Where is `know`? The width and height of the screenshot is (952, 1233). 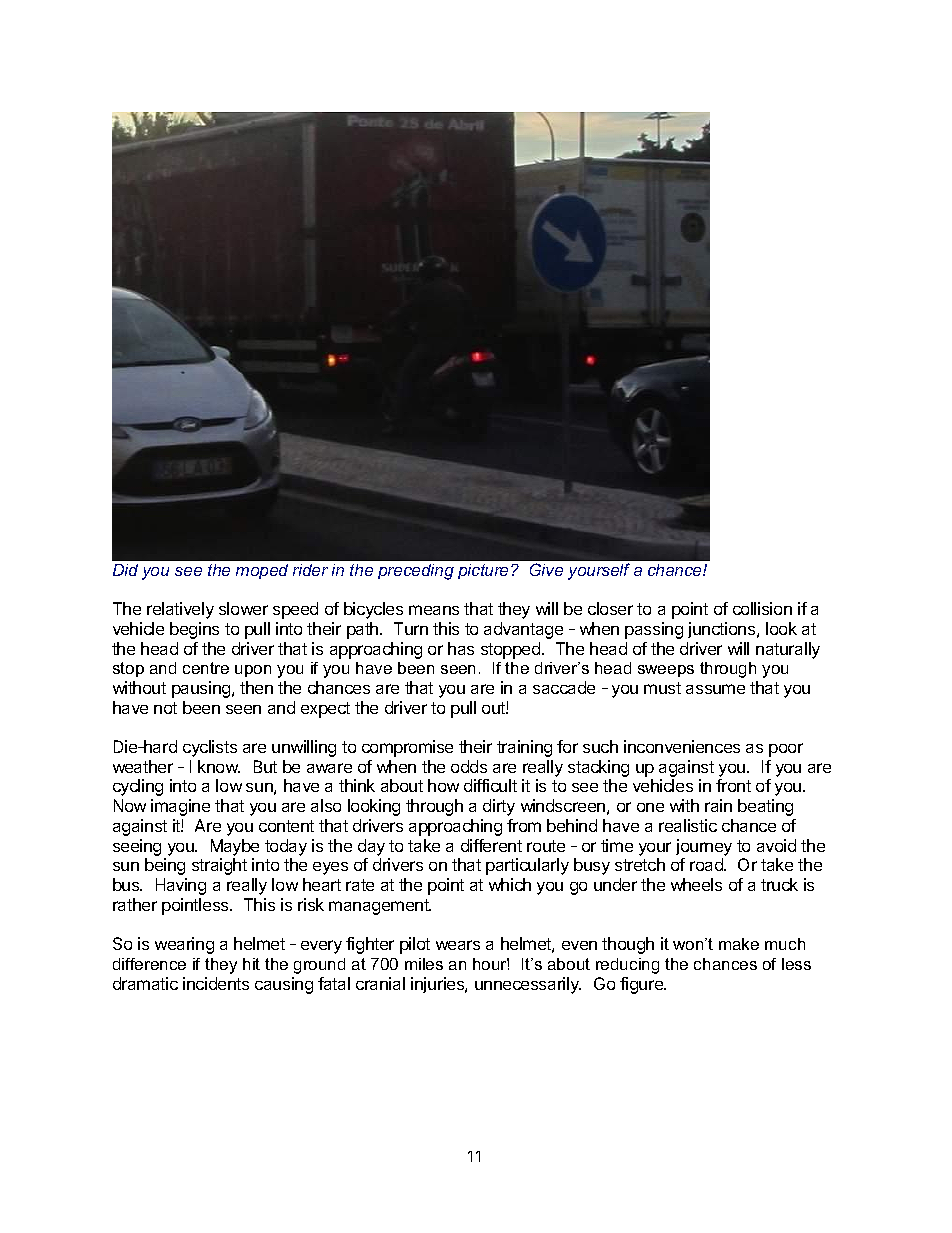
know is located at coordinates (219, 766).
